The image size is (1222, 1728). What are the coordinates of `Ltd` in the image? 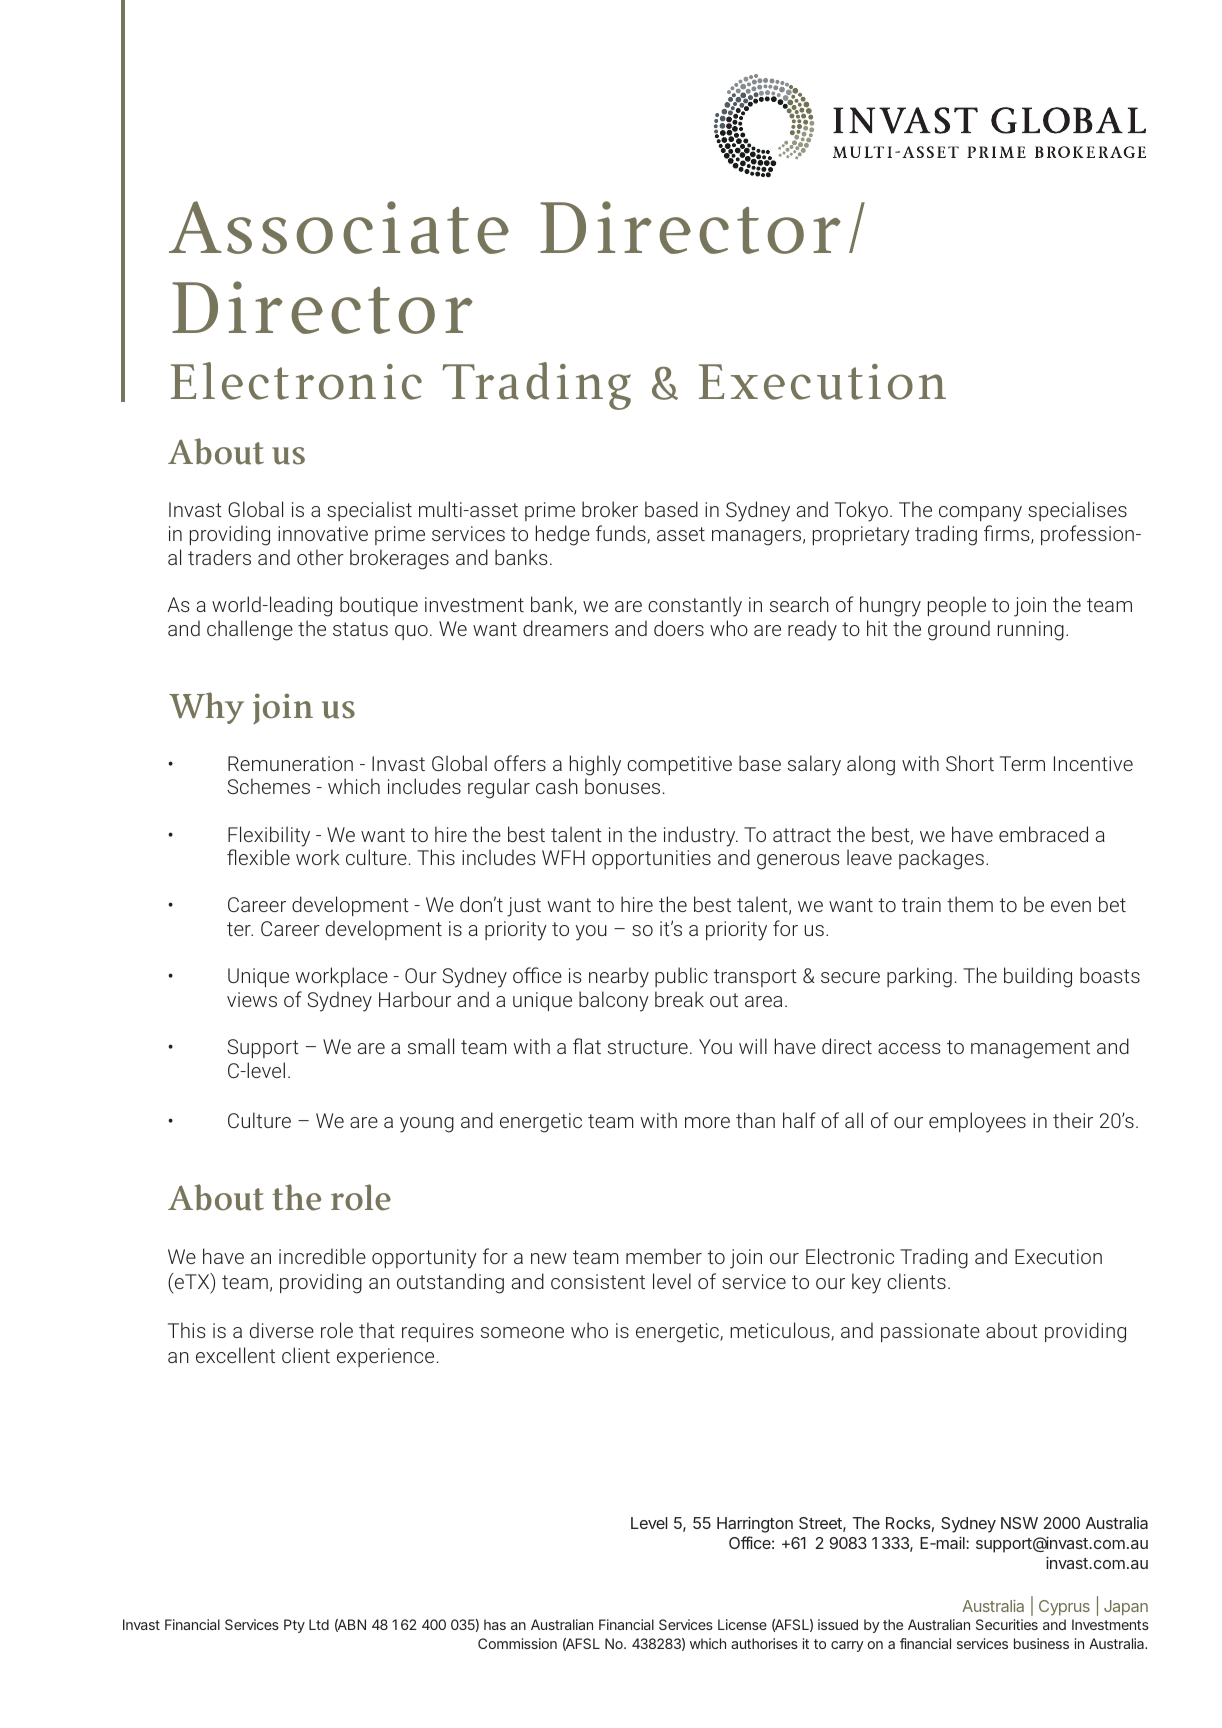 It's located at (319, 1624).
